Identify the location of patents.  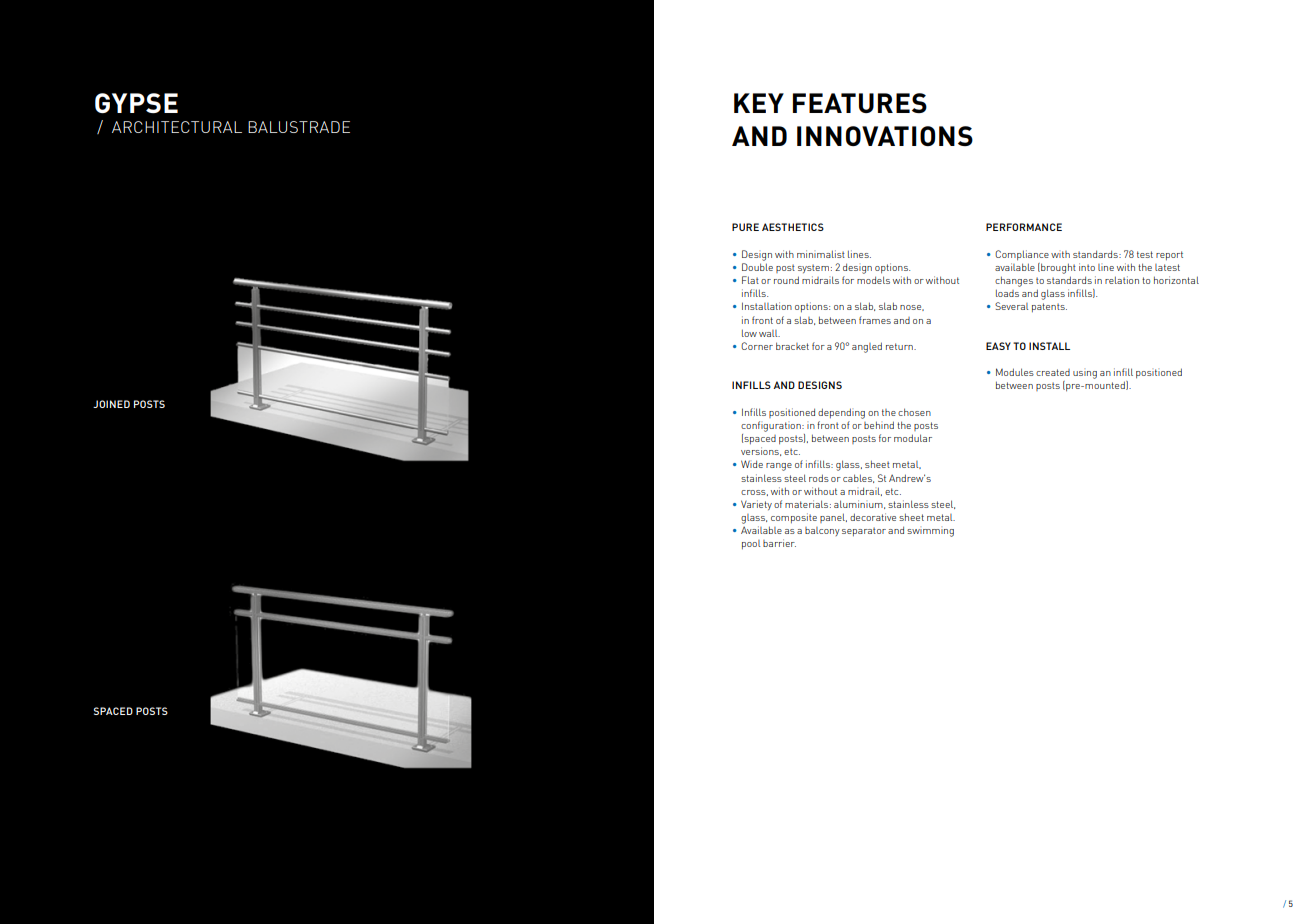
(1049, 307).
